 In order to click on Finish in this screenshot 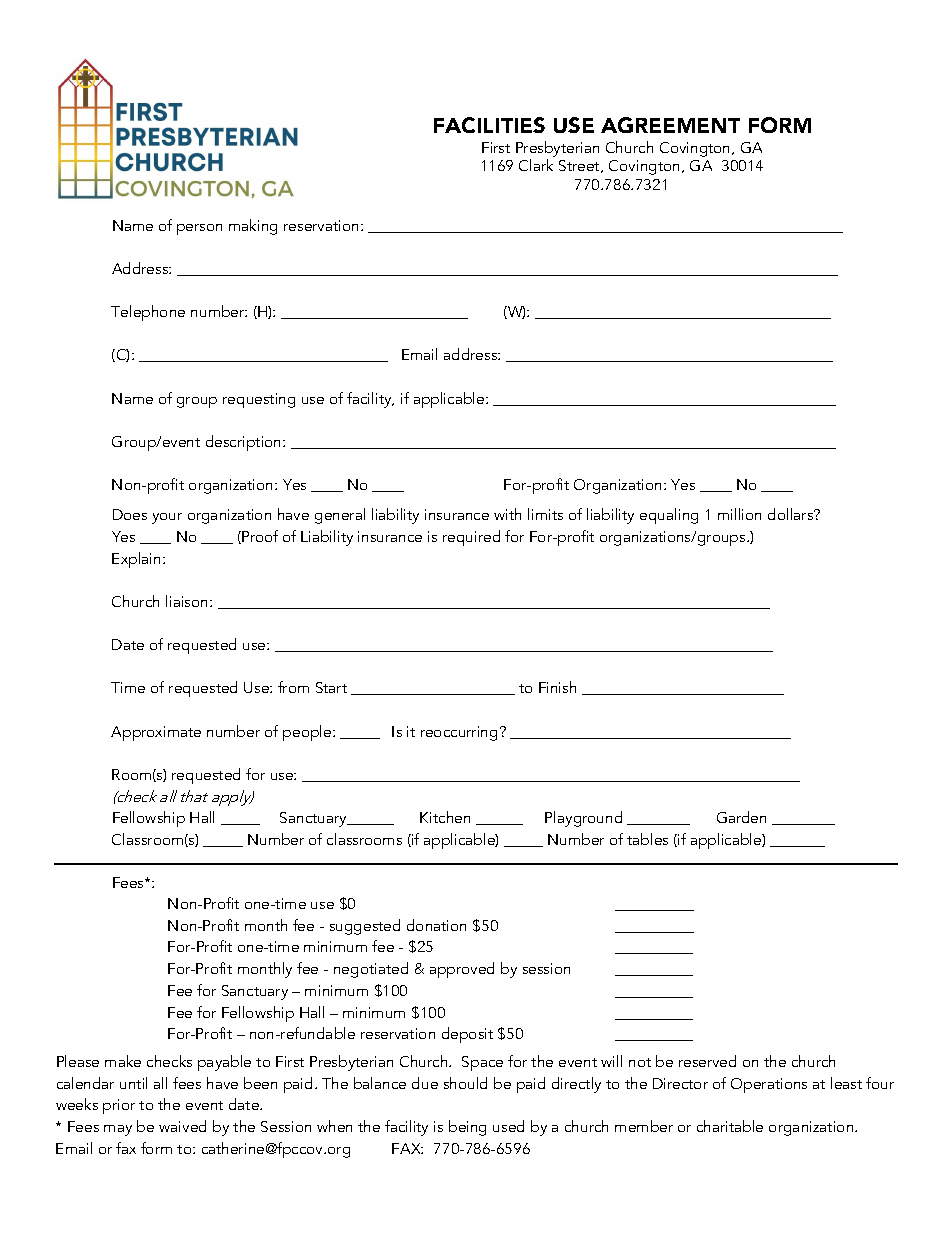, I will do `click(557, 687)`.
